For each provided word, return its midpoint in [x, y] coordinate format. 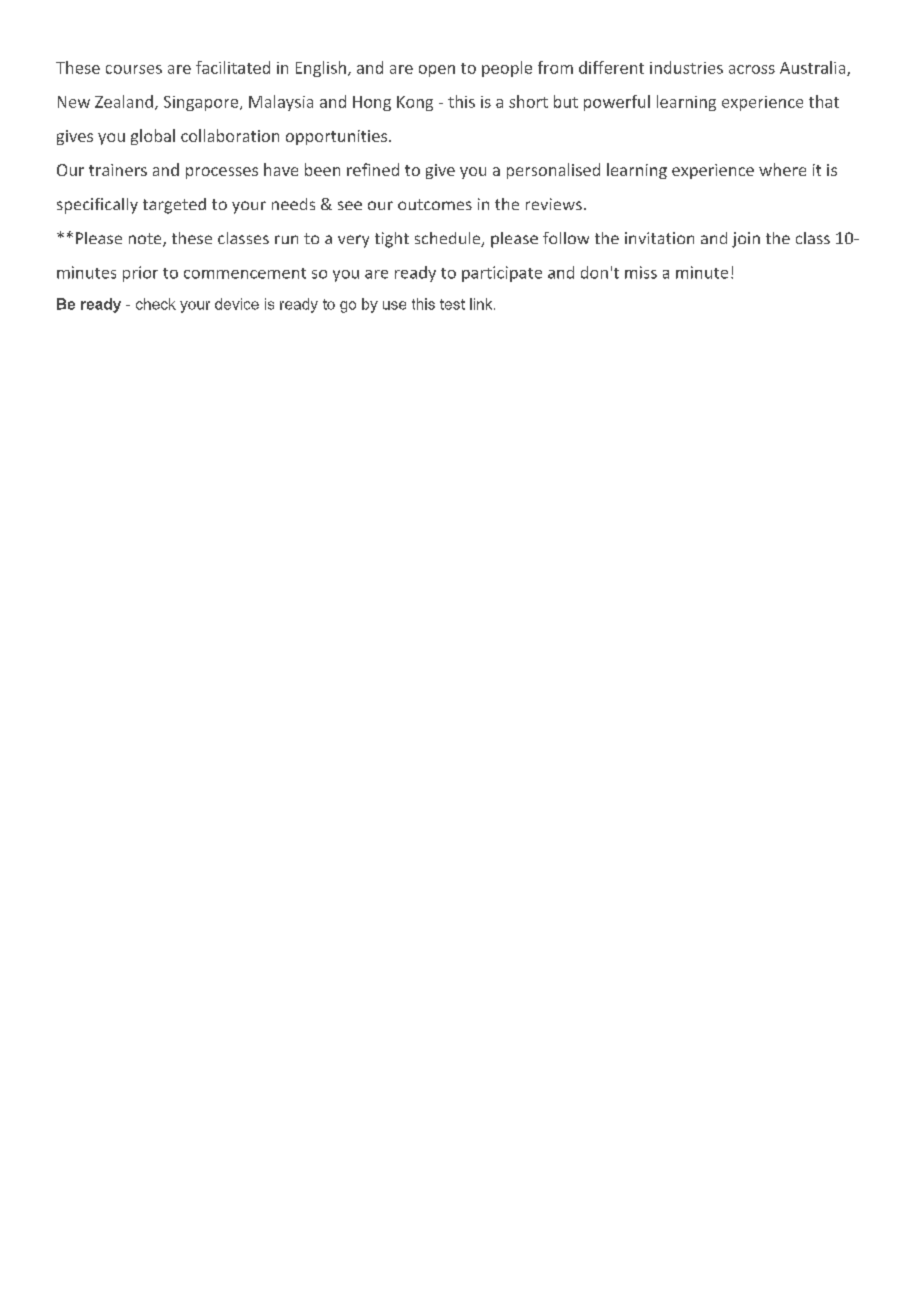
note [146, 240]
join [746, 240]
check [156, 304]
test [452, 304]
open [437, 71]
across [752, 69]
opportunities [338, 137]
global [153, 137]
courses [134, 69]
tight [392, 240]
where [782, 169]
